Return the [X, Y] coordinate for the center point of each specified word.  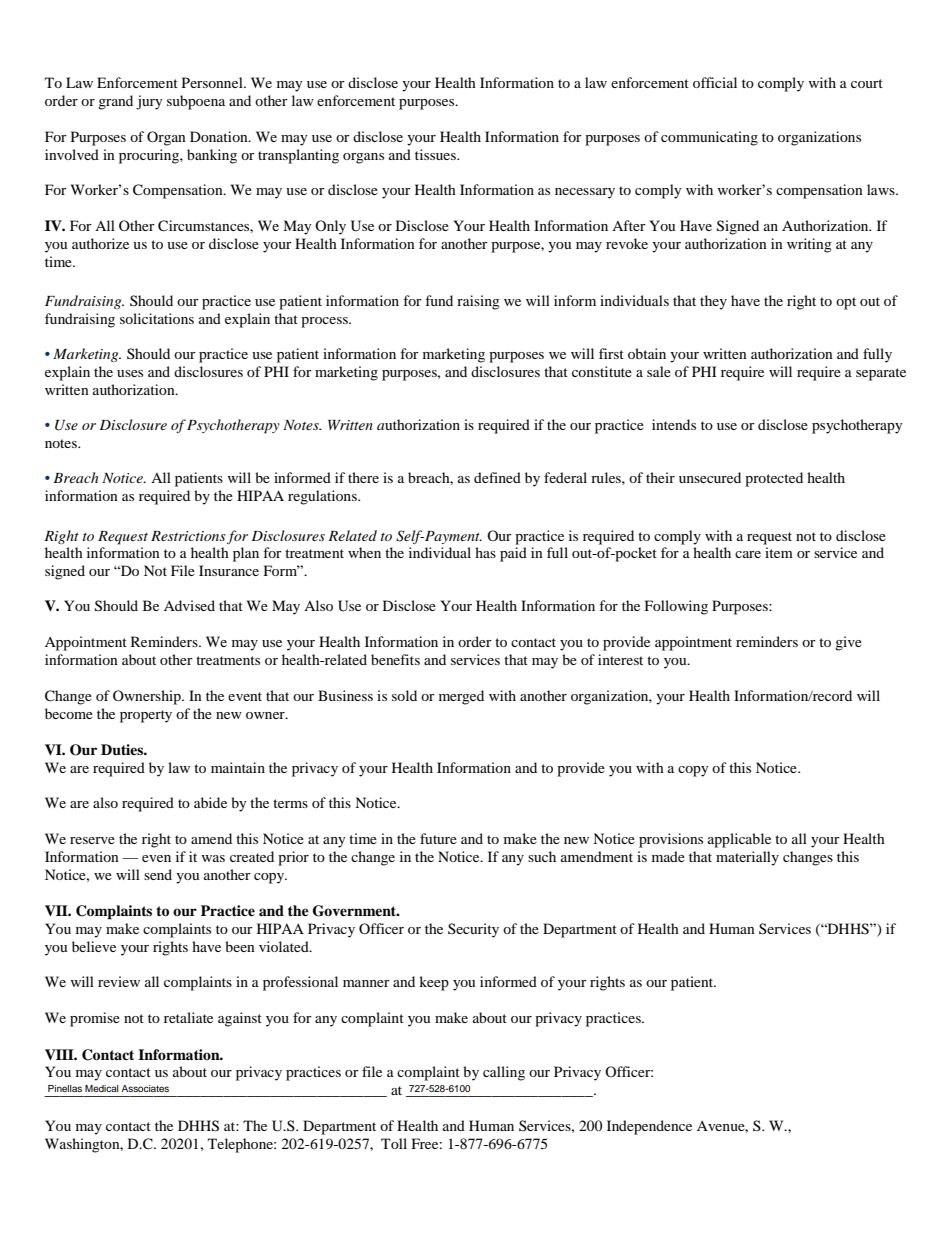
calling [504, 1073]
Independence [649, 1127]
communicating [709, 138]
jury [149, 102]
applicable [739, 840]
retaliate [188, 1017]
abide [210, 802]
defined [497, 477]
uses [130, 373]
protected [774, 479]
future [438, 838]
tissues [436, 154]
